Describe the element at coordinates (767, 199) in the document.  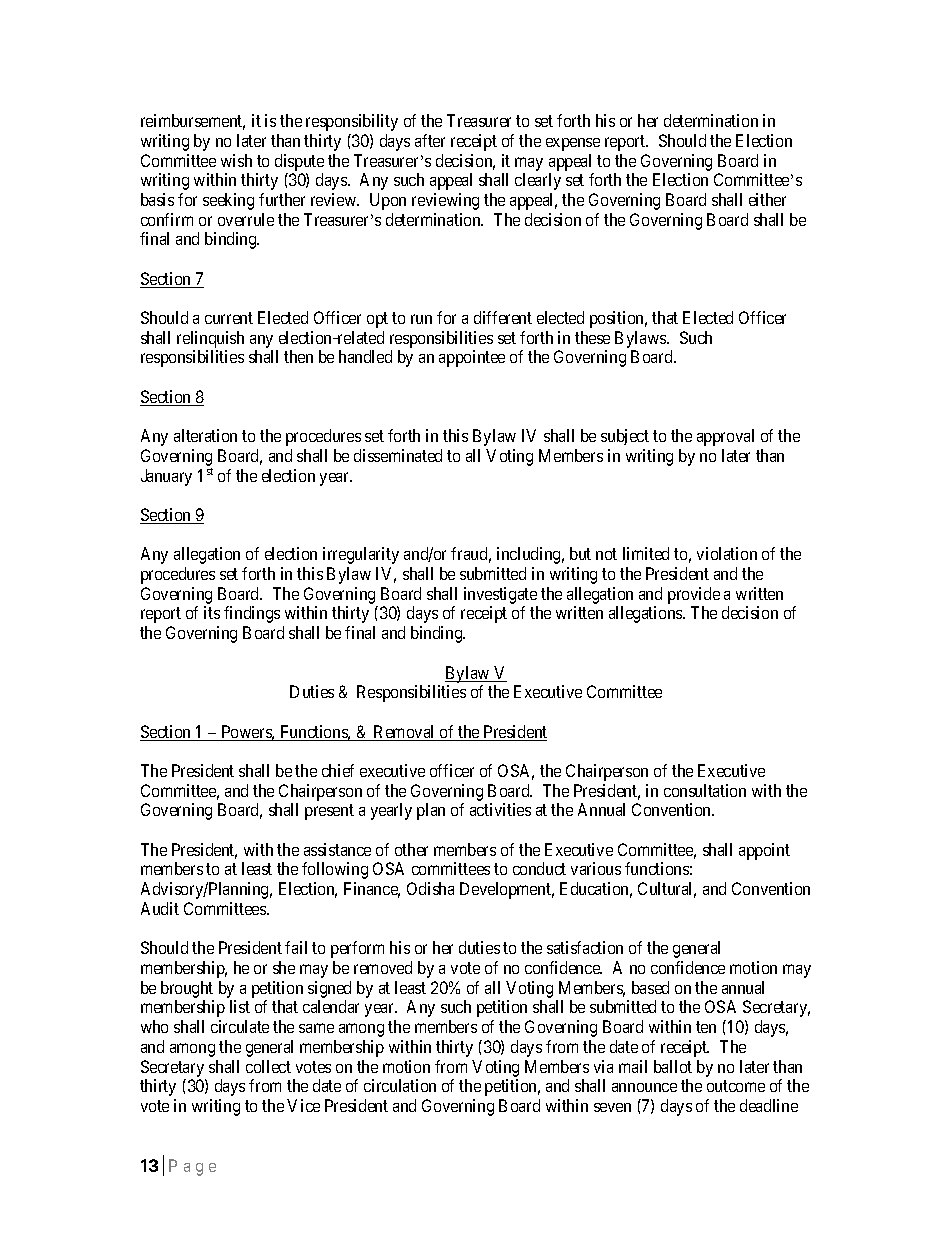
I see `either` at that location.
